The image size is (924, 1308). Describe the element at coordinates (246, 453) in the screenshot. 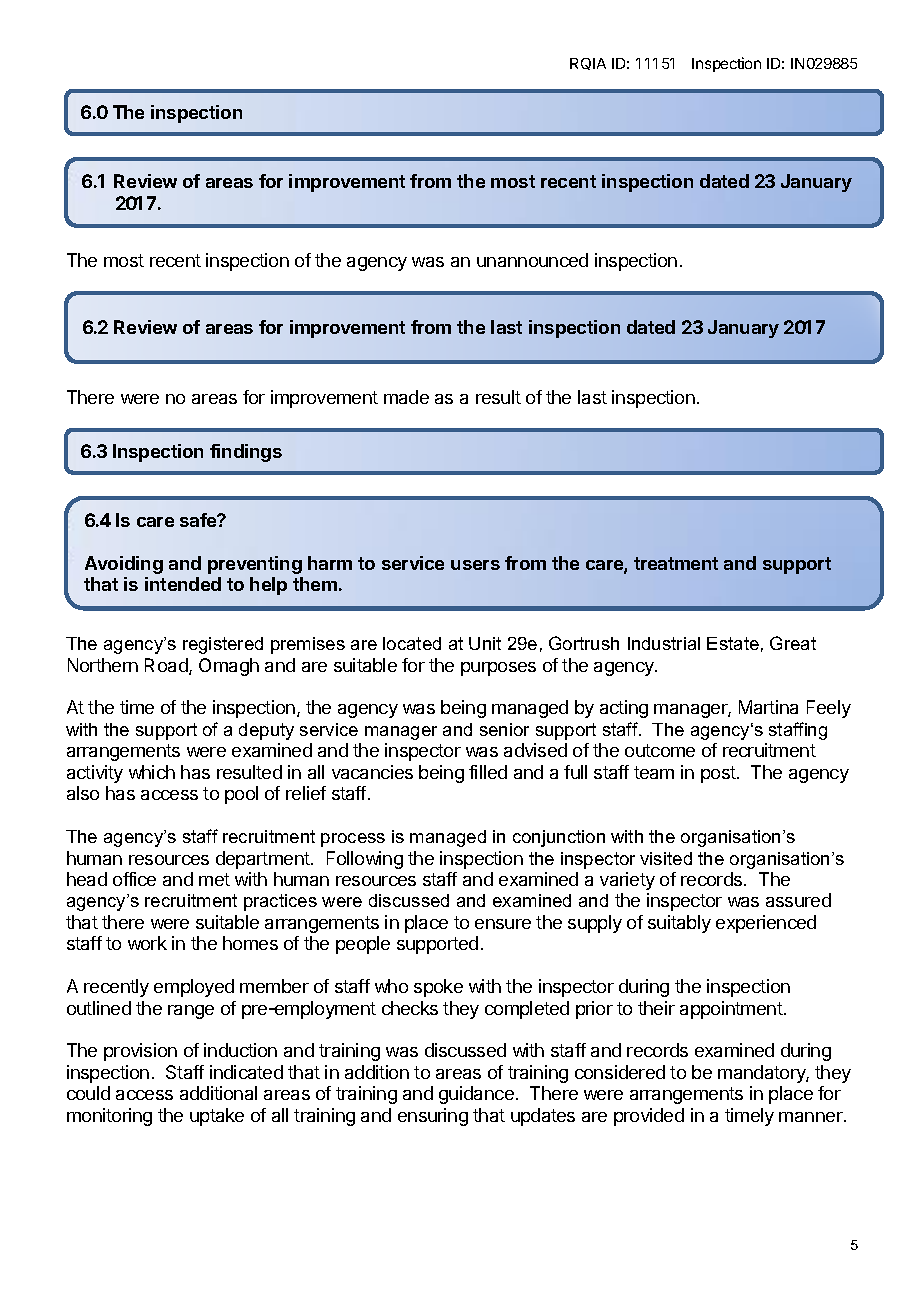

I see `findings` at that location.
